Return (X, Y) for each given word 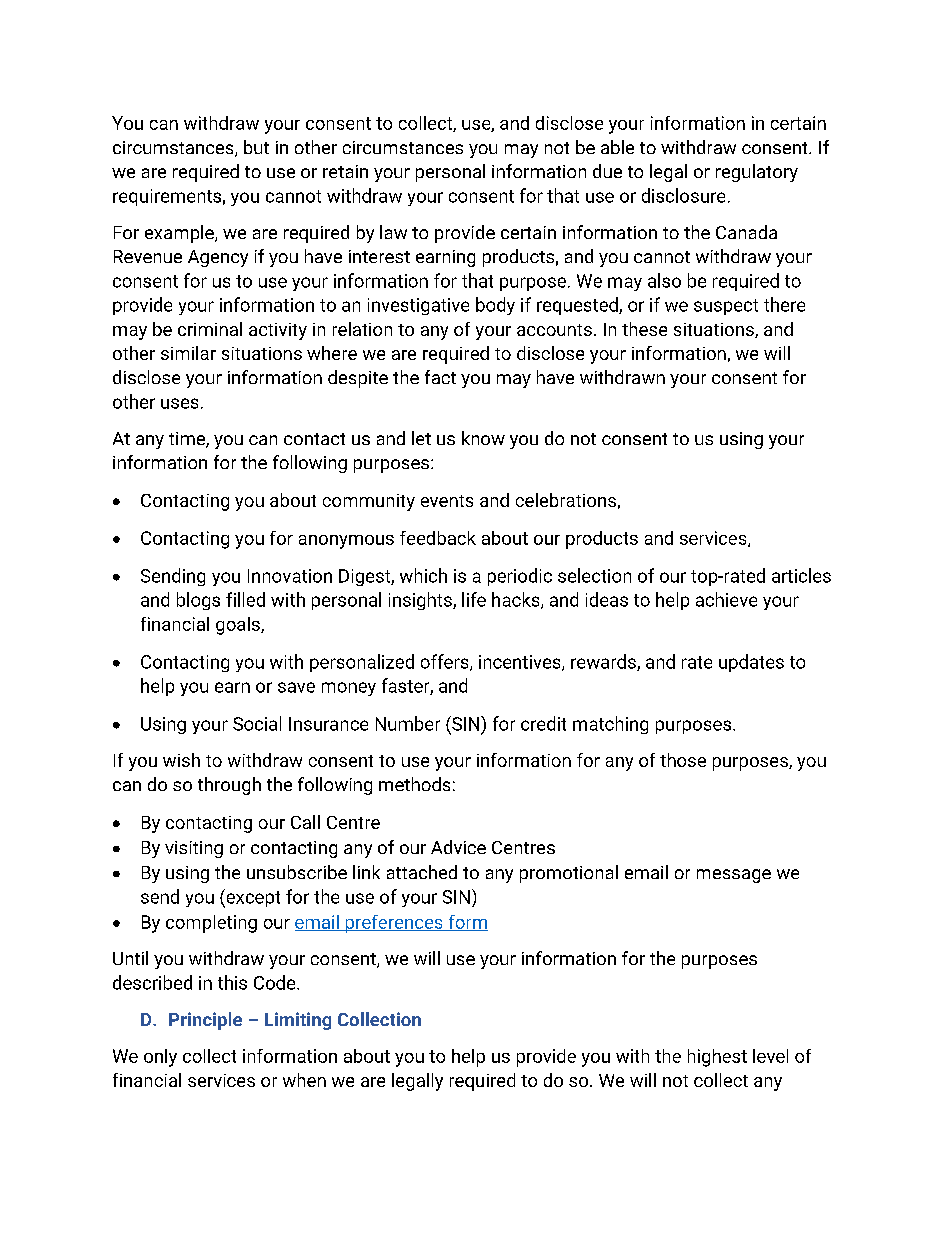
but (256, 147)
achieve (726, 599)
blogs (198, 601)
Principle (205, 1021)
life (474, 599)
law (393, 232)
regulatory (757, 173)
